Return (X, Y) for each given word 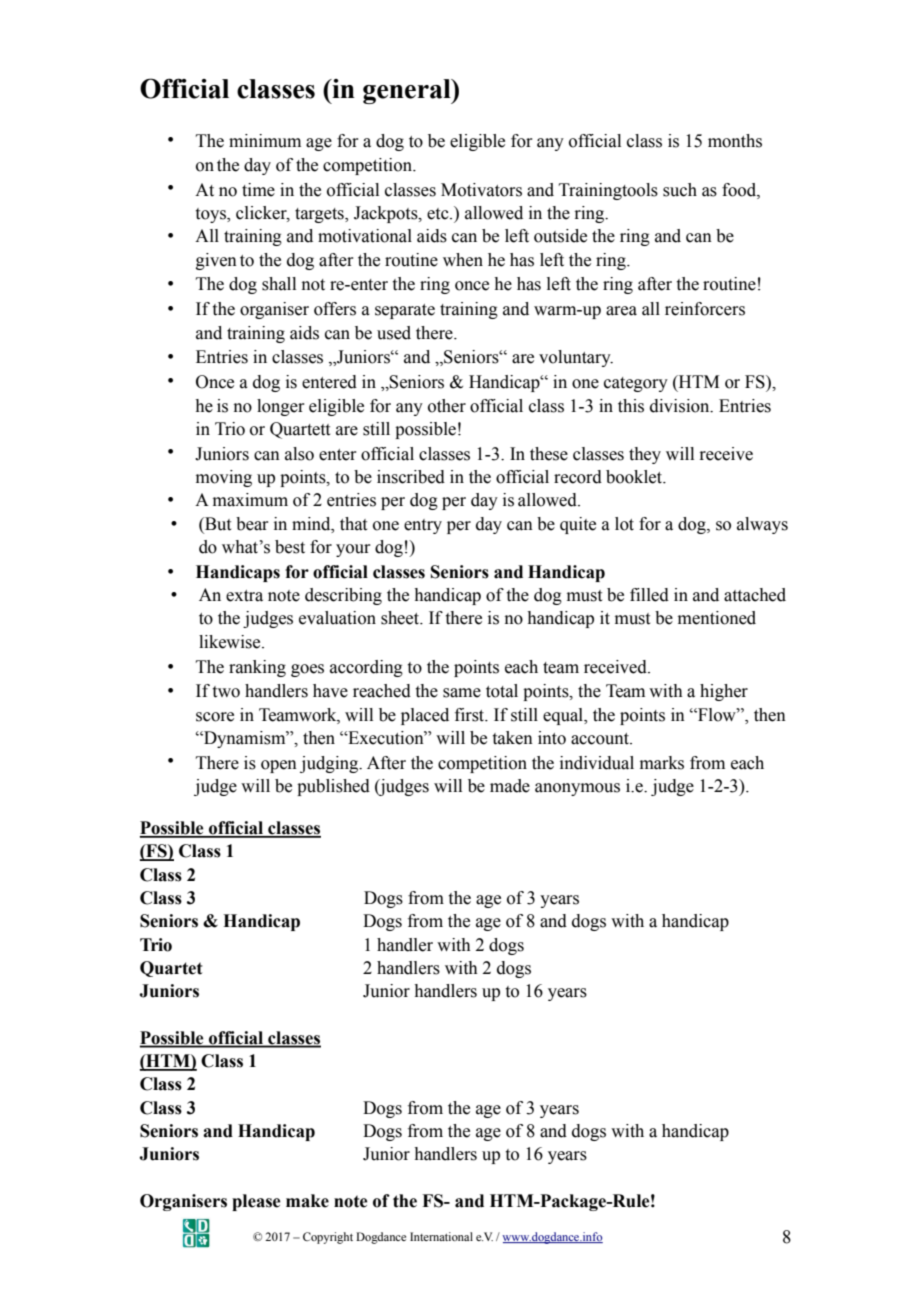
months (735, 141)
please (256, 1202)
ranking (257, 668)
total (502, 691)
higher (724, 692)
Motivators (481, 190)
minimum (265, 141)
